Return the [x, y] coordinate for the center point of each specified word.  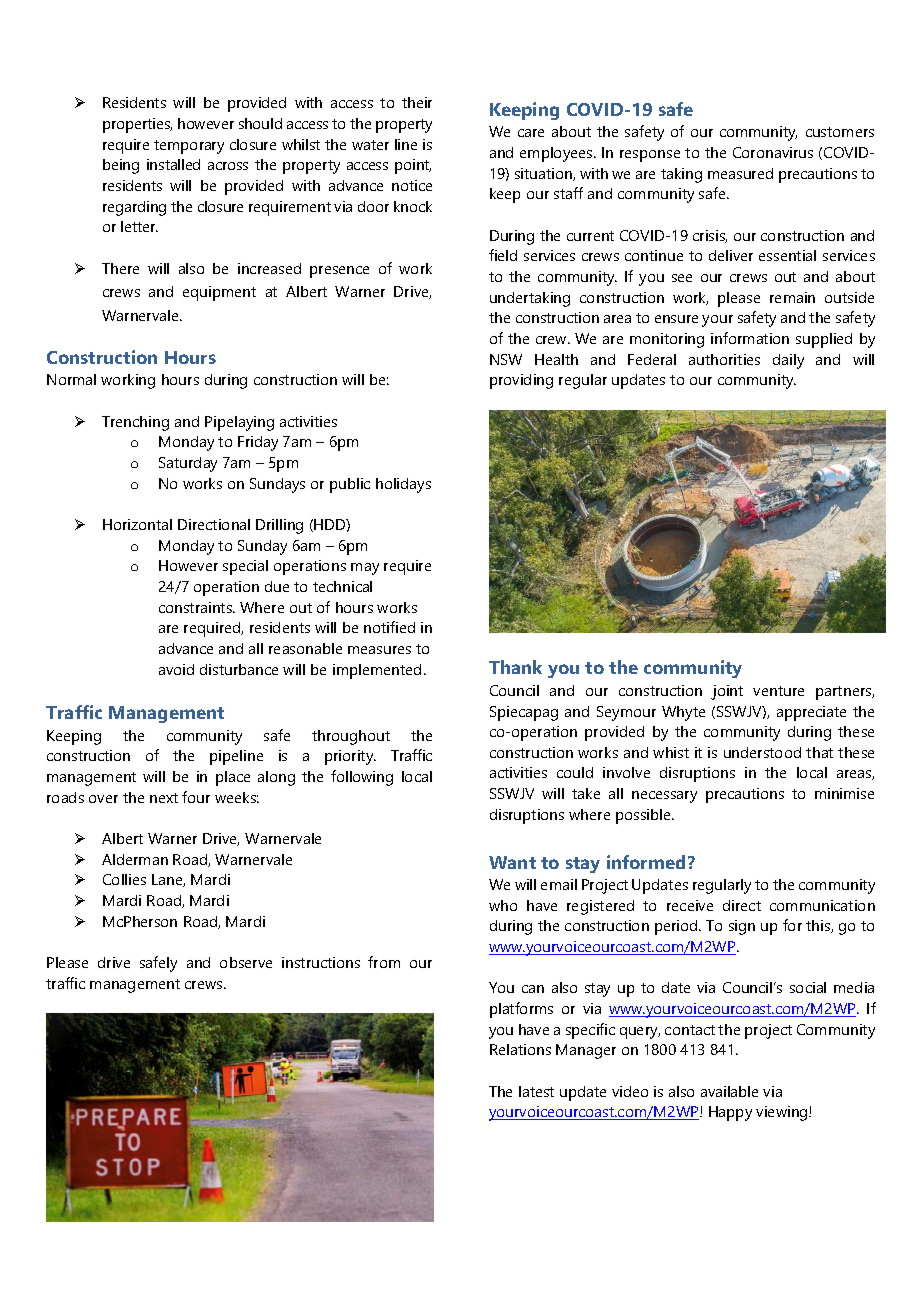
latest [536, 1091]
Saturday [188, 464]
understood [762, 752]
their [417, 102]
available [729, 1091]
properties [137, 125]
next [164, 798]
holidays [403, 485]
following [362, 778]
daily [788, 361]
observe [246, 962]
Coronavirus [773, 152]
